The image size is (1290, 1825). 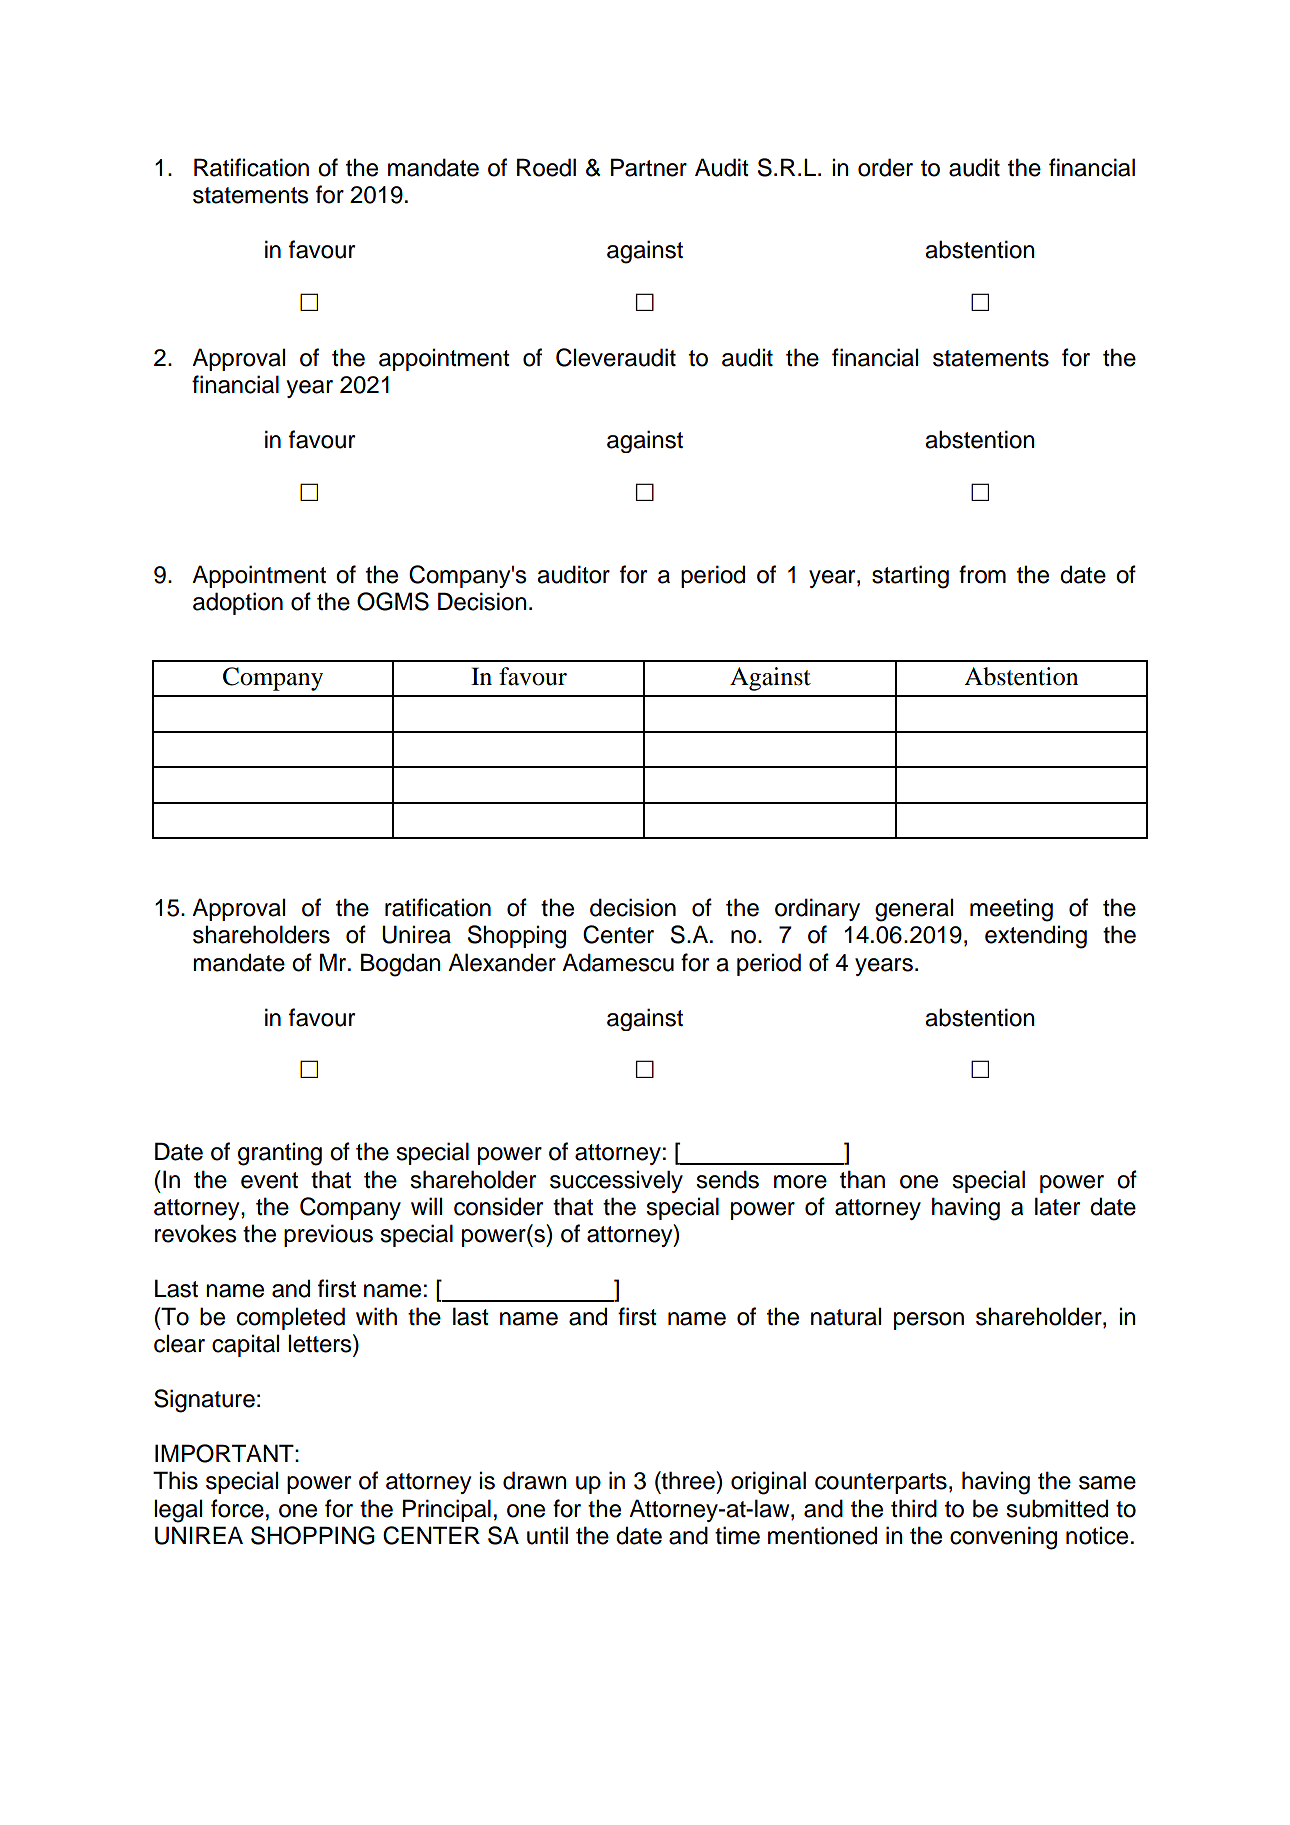 What do you see at coordinates (547, 1535) in the document?
I see `until` at bounding box center [547, 1535].
